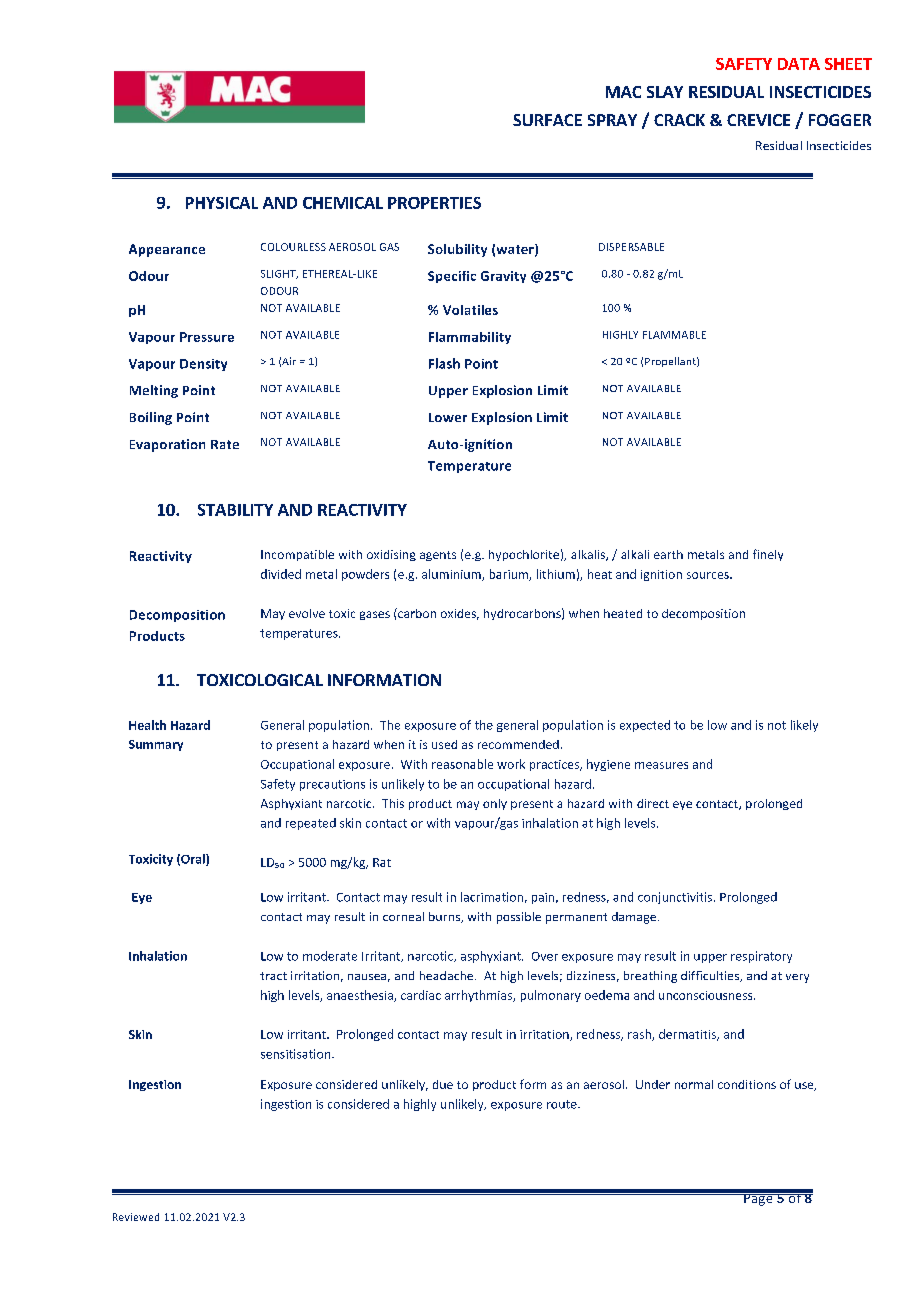 The width and height of the document is (924, 1308). I want to click on finely, so click(768, 555).
